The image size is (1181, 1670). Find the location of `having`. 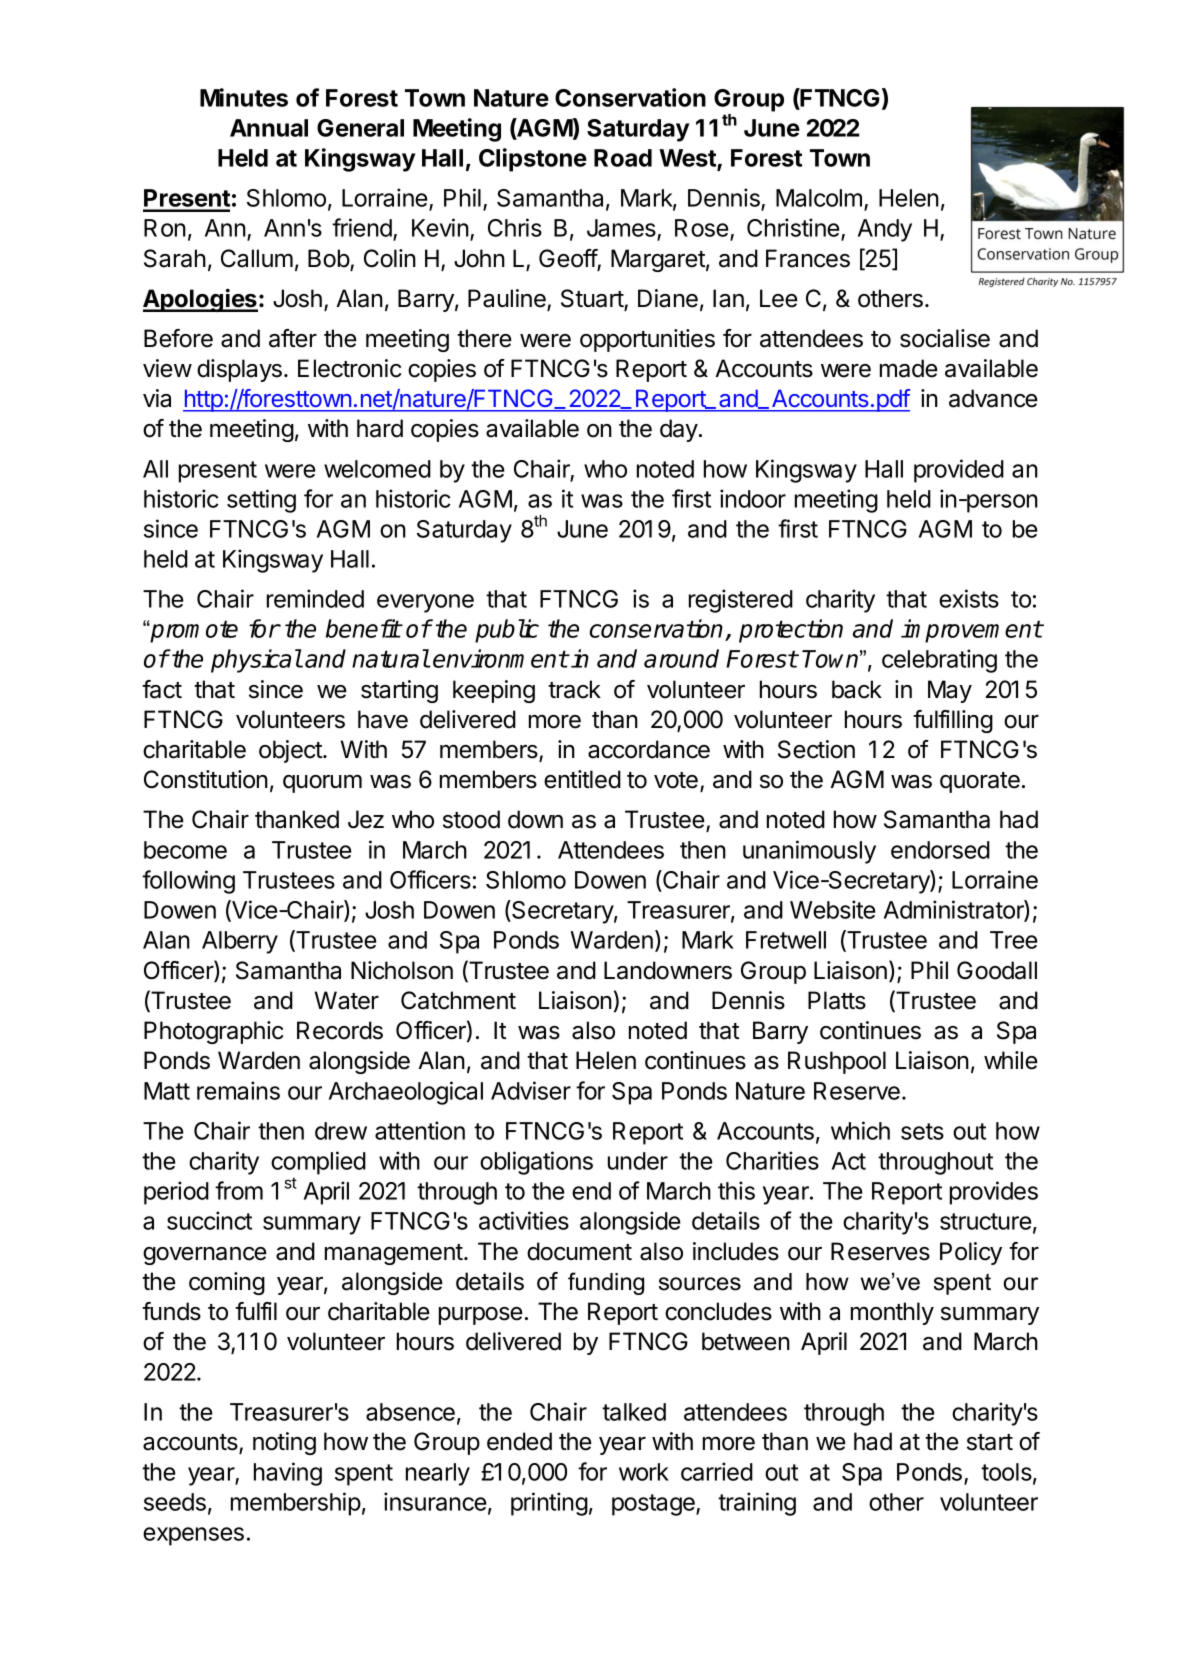

having is located at coordinates (288, 1474).
